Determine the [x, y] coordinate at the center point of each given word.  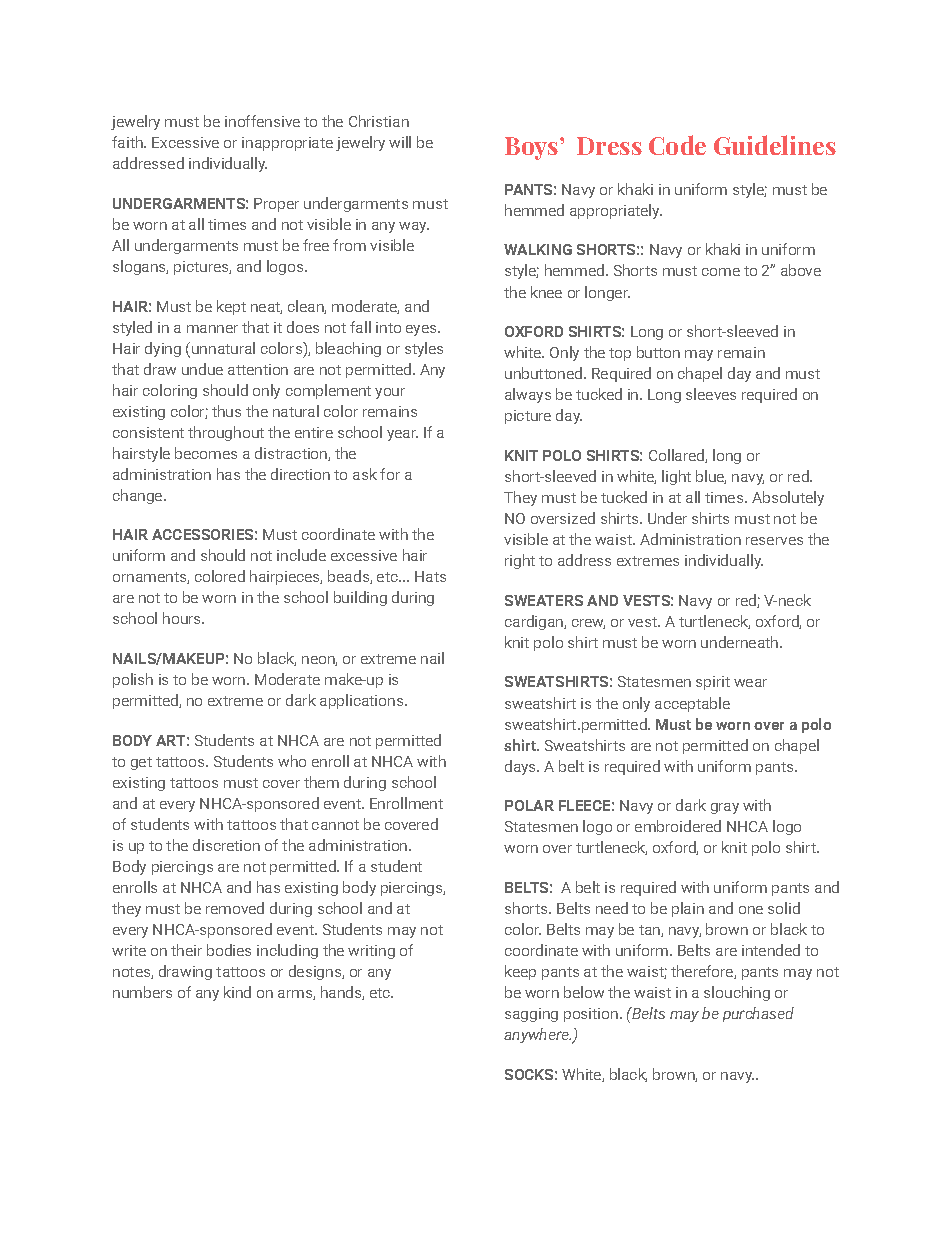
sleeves [711, 394]
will [400, 142]
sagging [531, 1015]
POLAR [529, 805]
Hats [430, 576]
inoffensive [262, 121]
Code [677, 145]
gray [725, 808]
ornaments [150, 578]
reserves [774, 541]
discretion [226, 845]
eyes [422, 330]
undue [202, 369]
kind [237, 992]
